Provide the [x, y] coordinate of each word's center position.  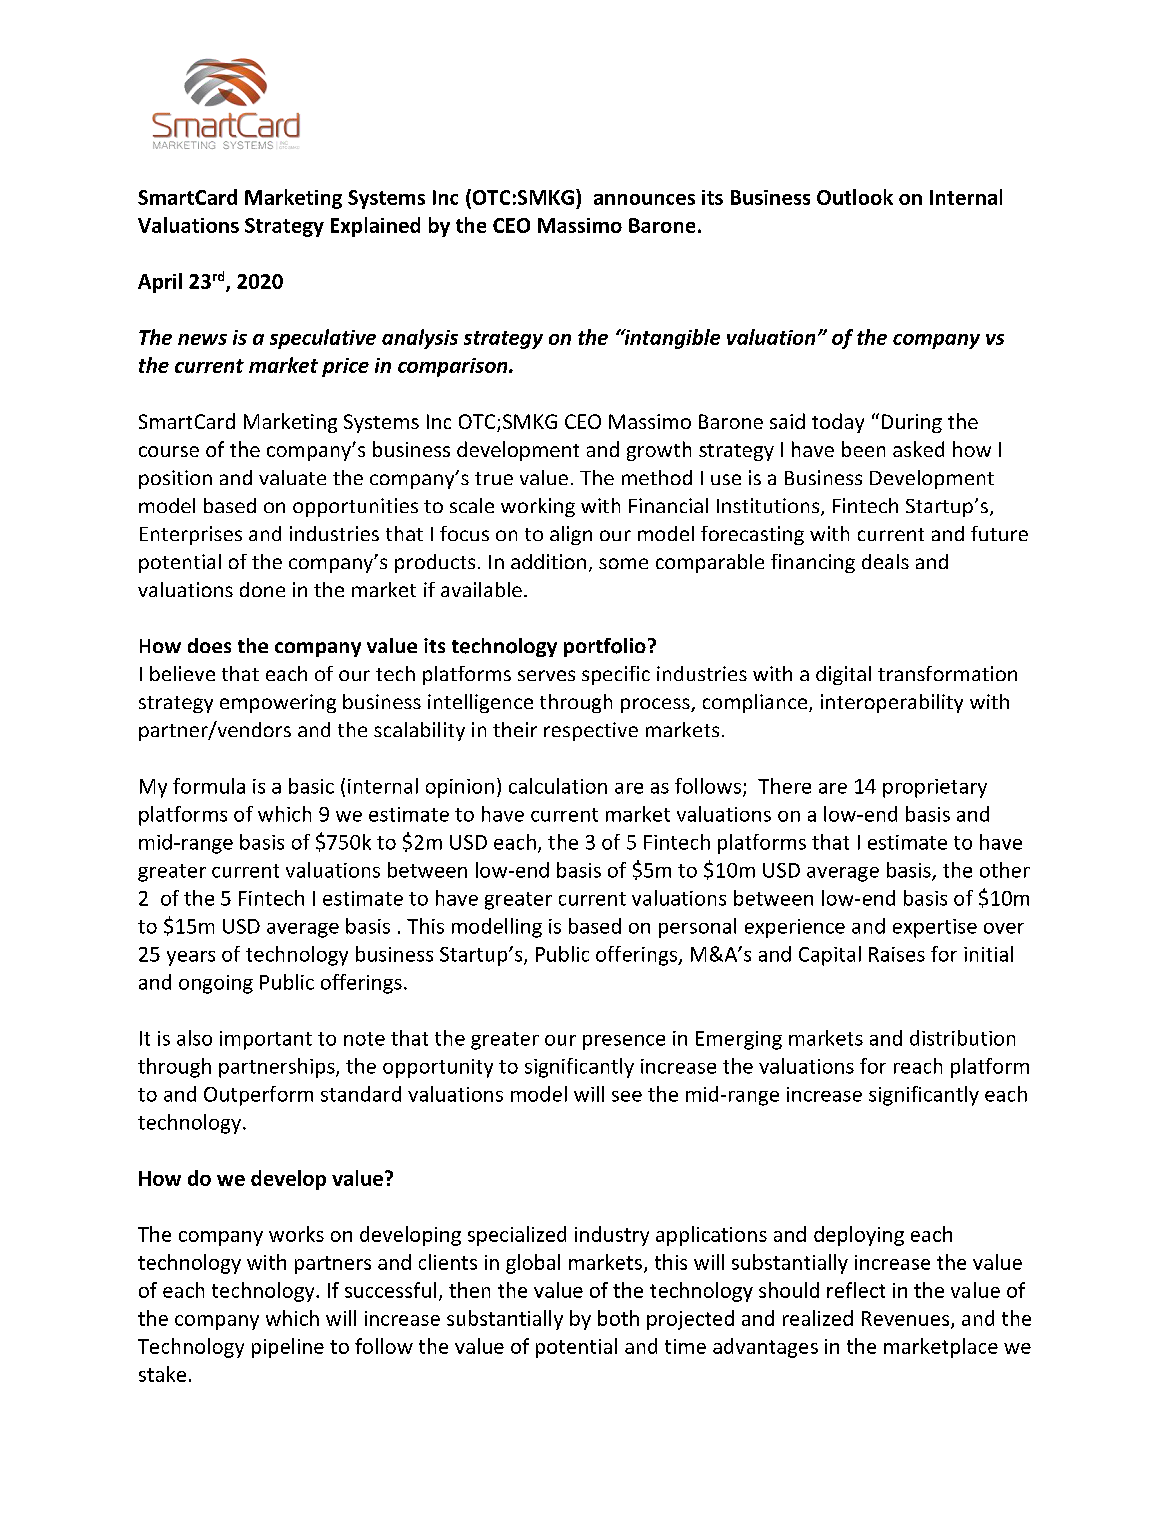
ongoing [216, 984]
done [262, 589]
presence [624, 1042]
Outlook [855, 197]
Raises [897, 954]
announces [644, 199]
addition [548, 561]
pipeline [288, 1348]
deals [885, 561]
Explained [375, 227]
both [618, 1318]
